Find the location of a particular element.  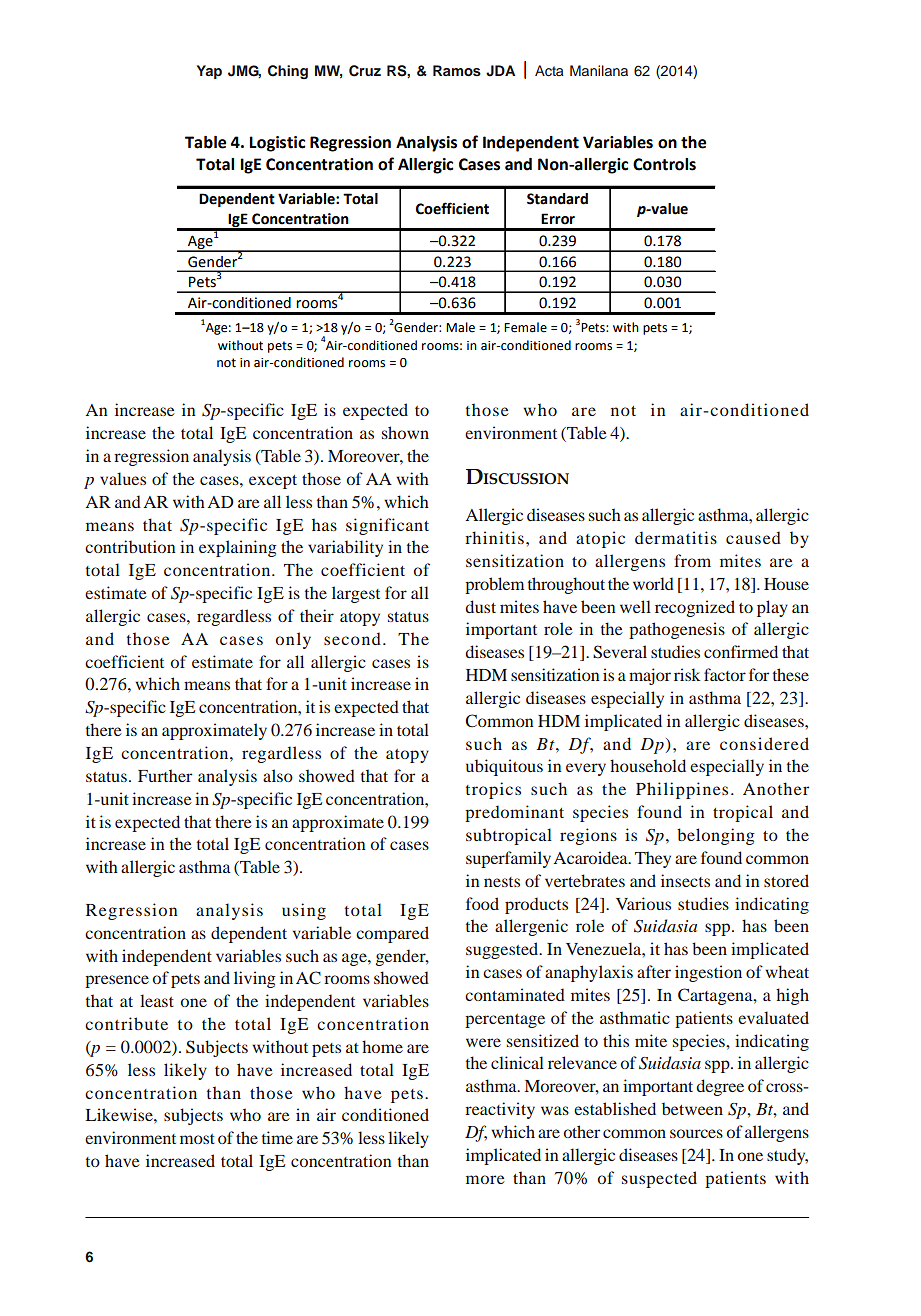

dust is located at coordinates (480, 606).
